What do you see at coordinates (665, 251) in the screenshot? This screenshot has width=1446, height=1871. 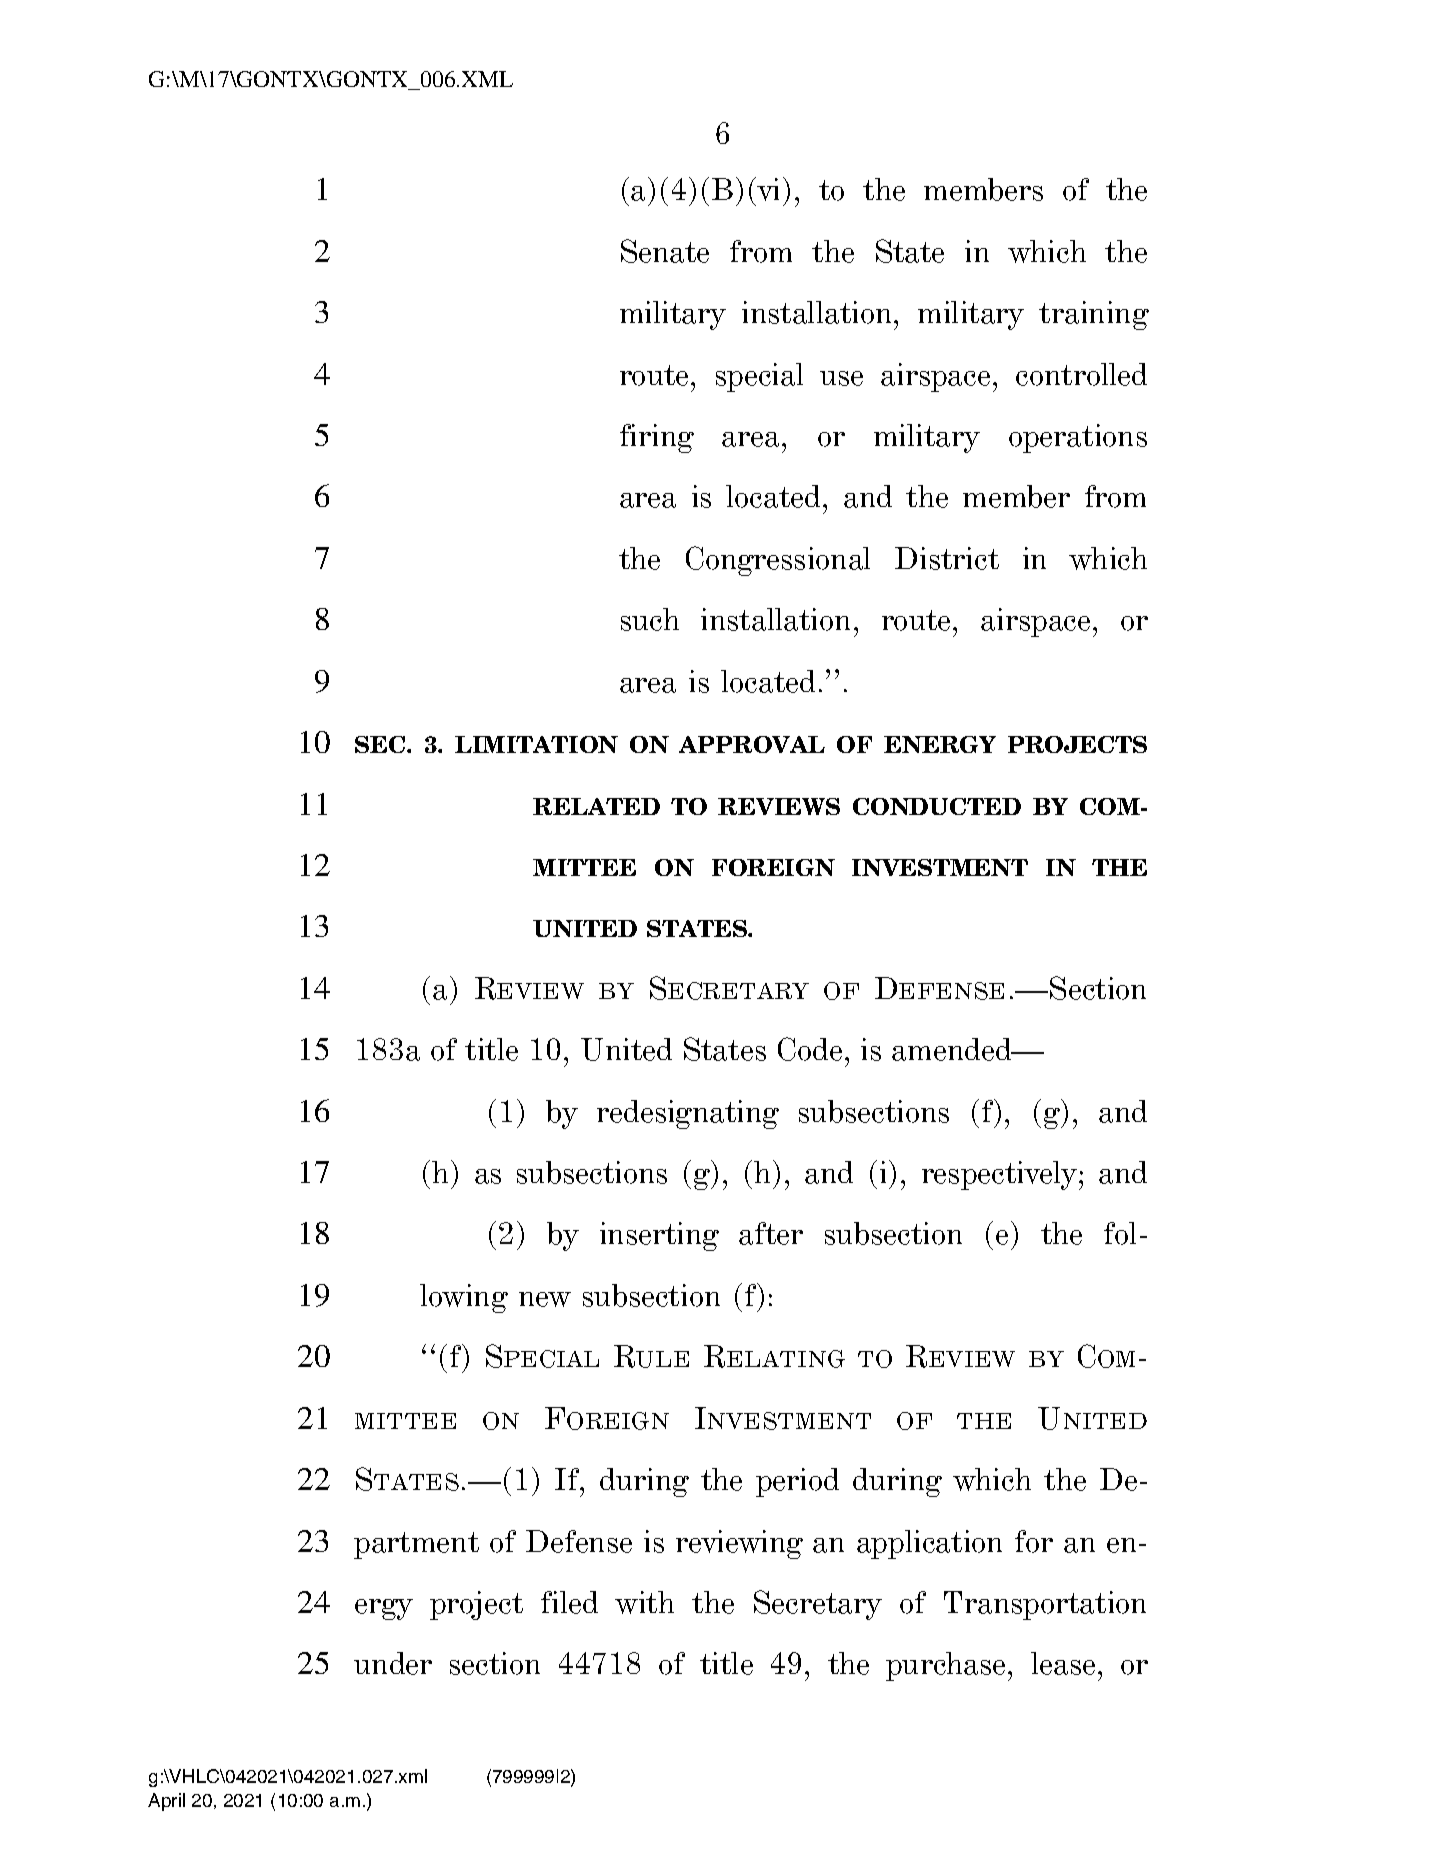 I see `Senate` at bounding box center [665, 251].
